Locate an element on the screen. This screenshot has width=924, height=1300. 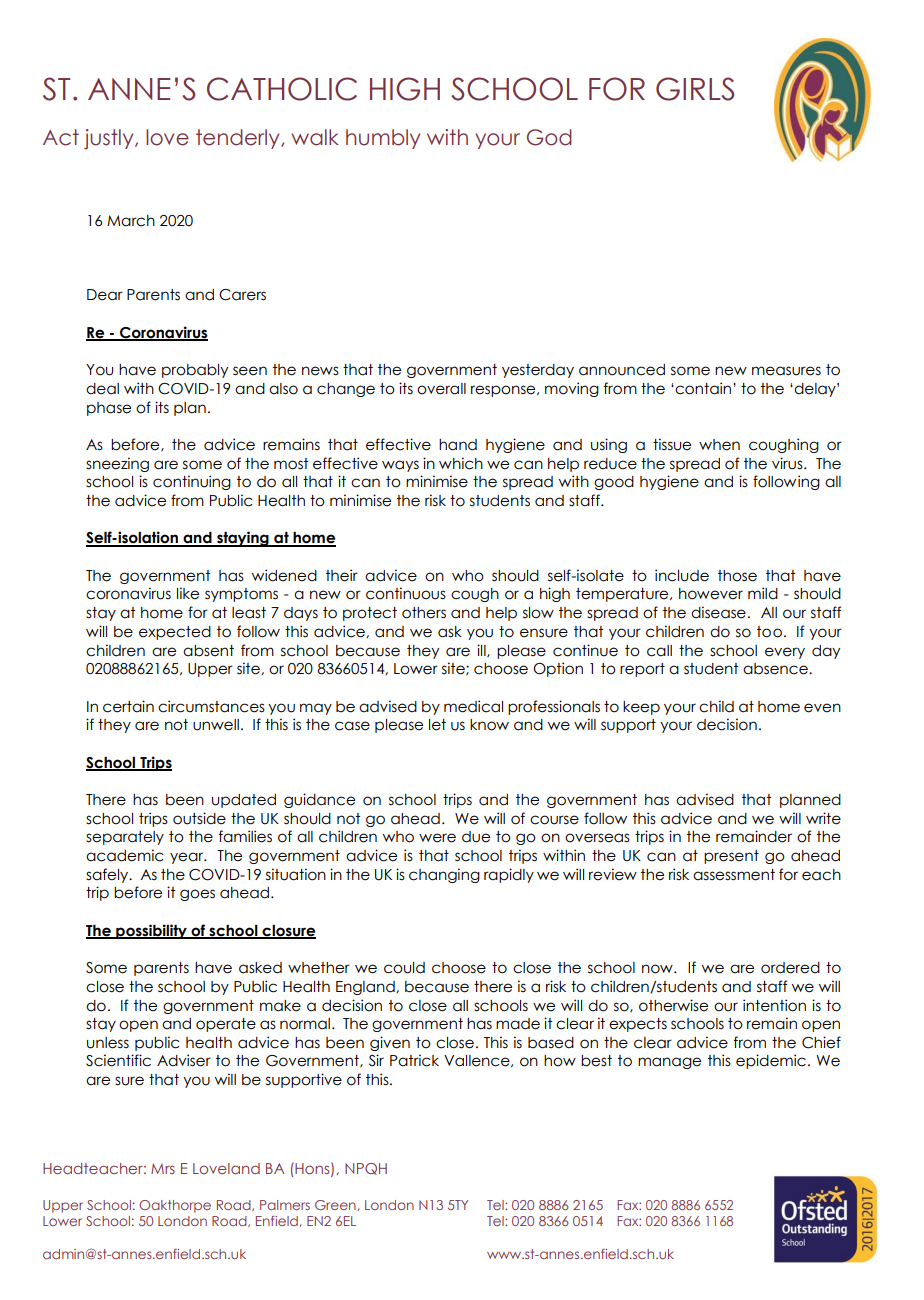
GIRLS is located at coordinates (695, 89).
